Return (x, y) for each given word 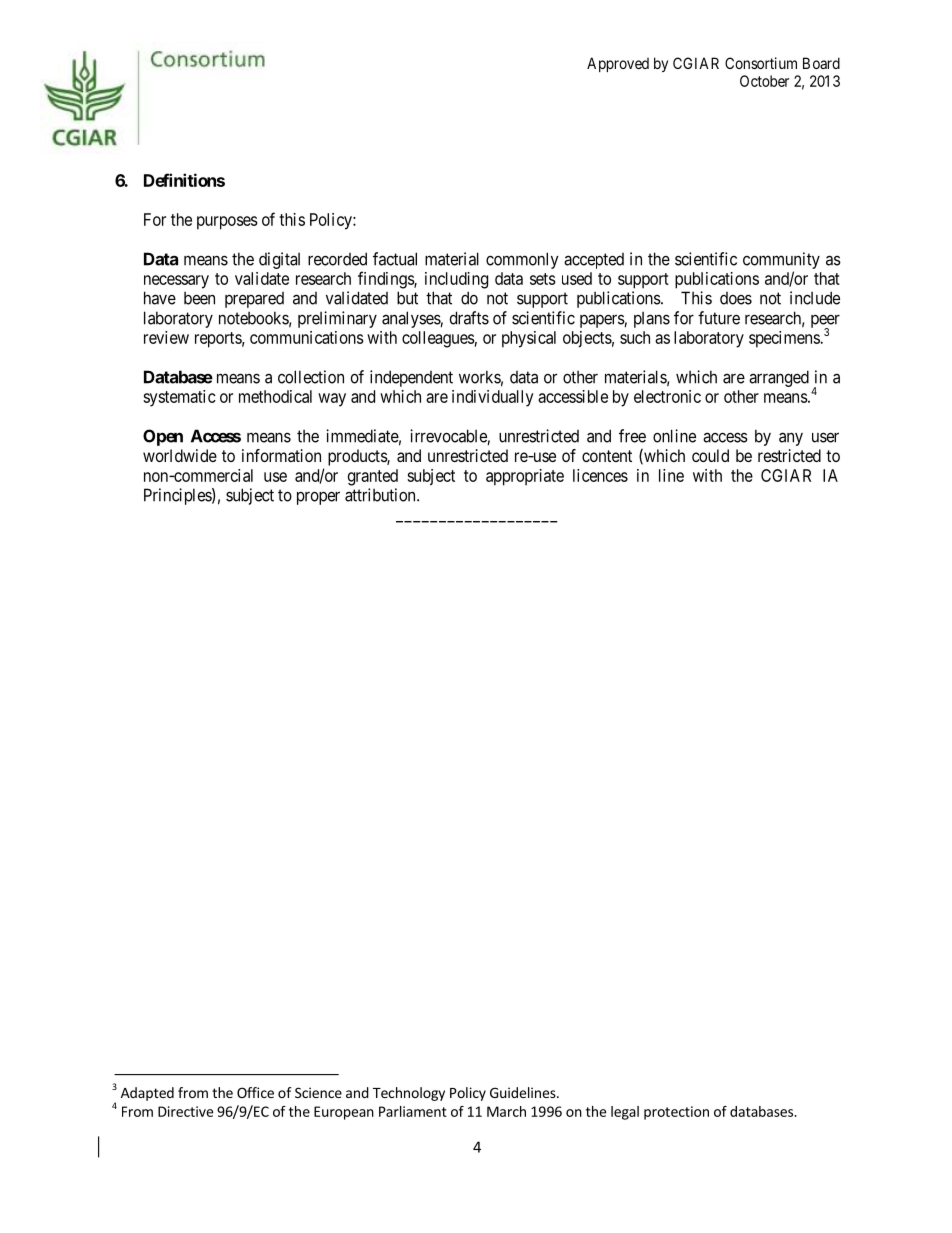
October (764, 81)
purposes (227, 223)
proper (318, 498)
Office (255, 1092)
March (506, 1111)
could (710, 455)
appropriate (525, 477)
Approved (618, 64)
